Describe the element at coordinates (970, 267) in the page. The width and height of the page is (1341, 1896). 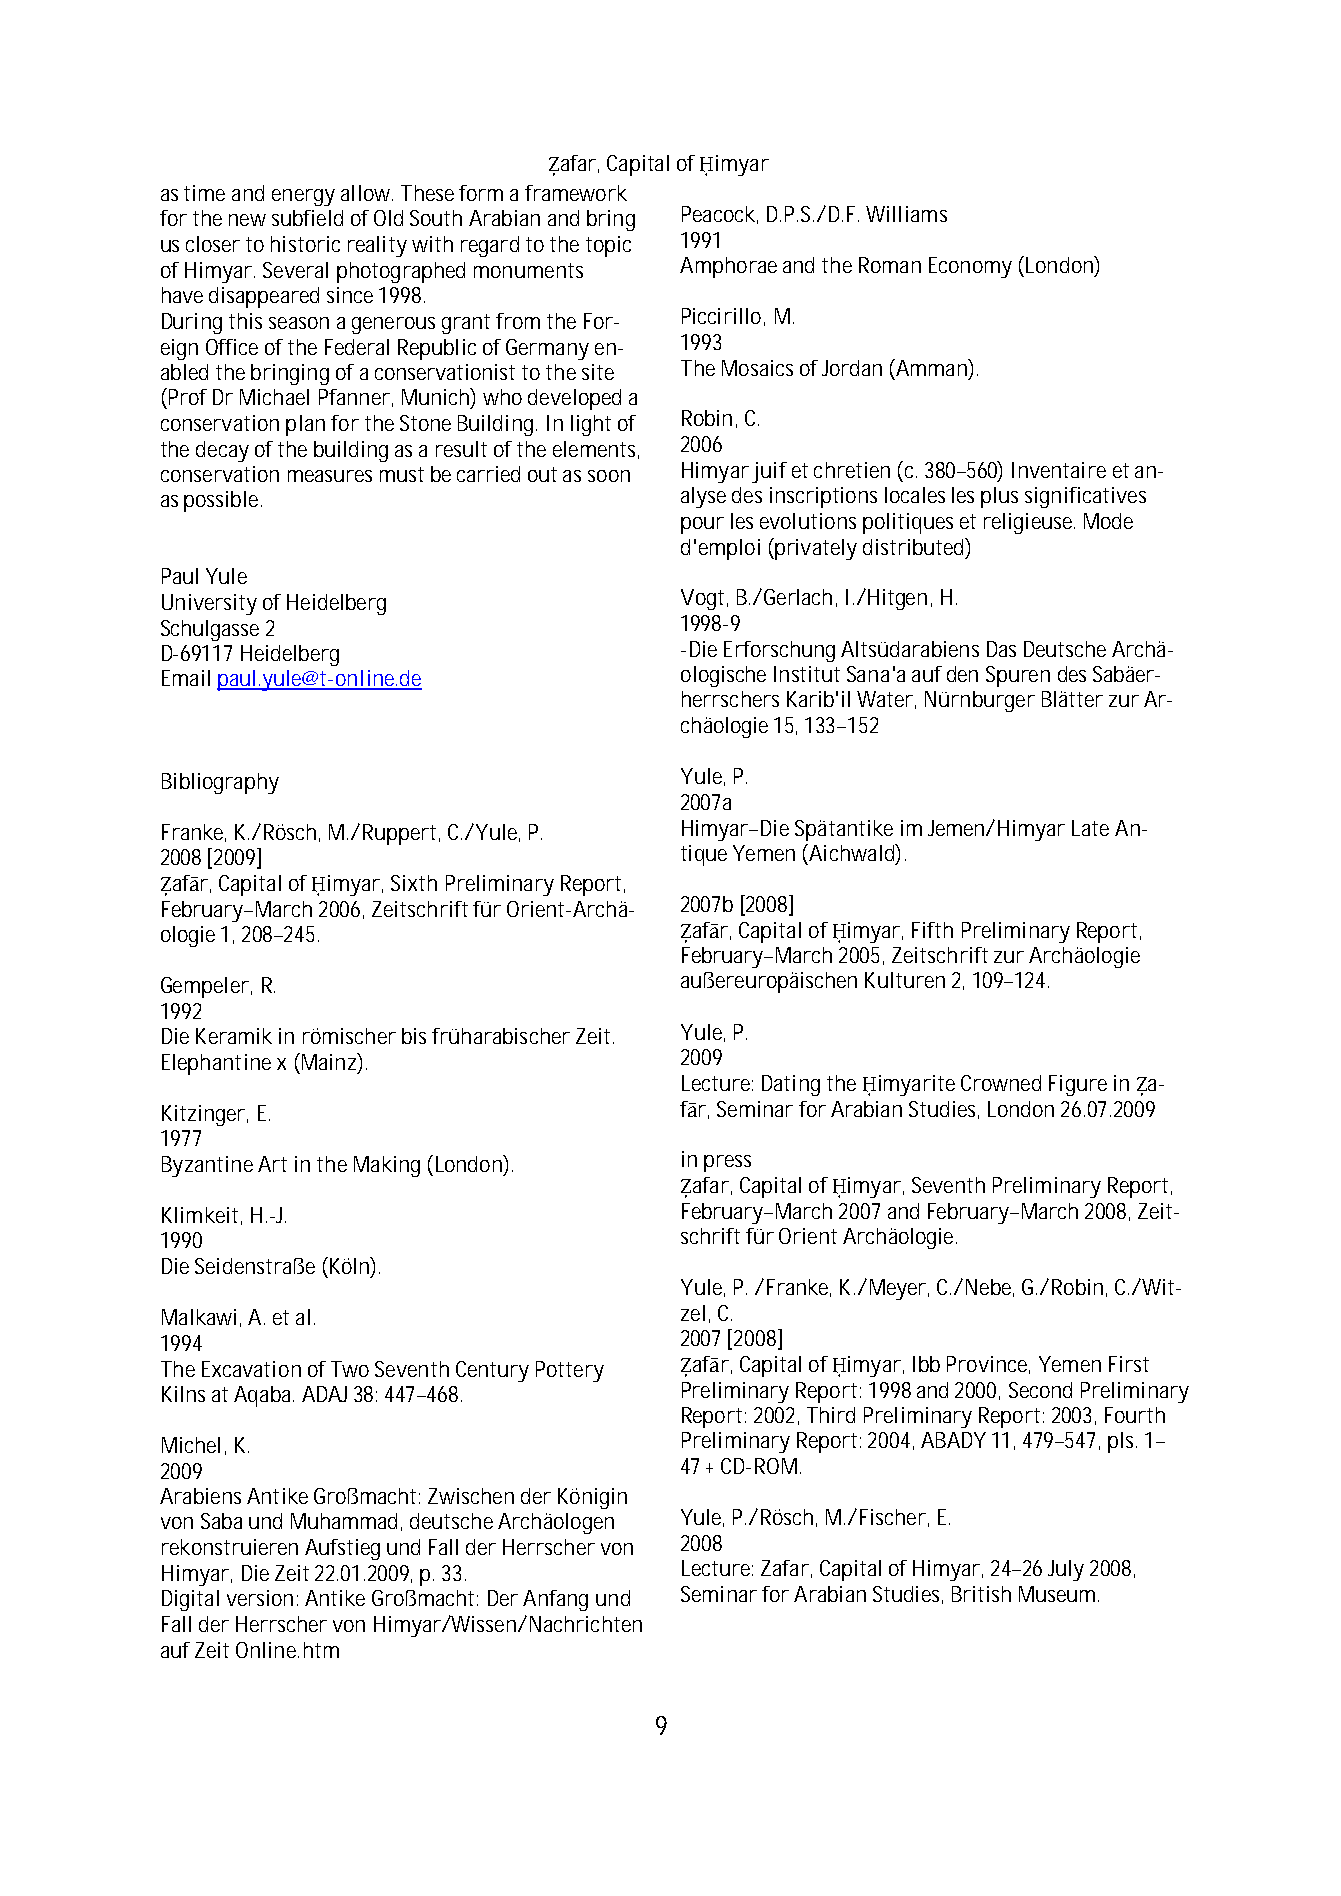
I see `Economy` at that location.
